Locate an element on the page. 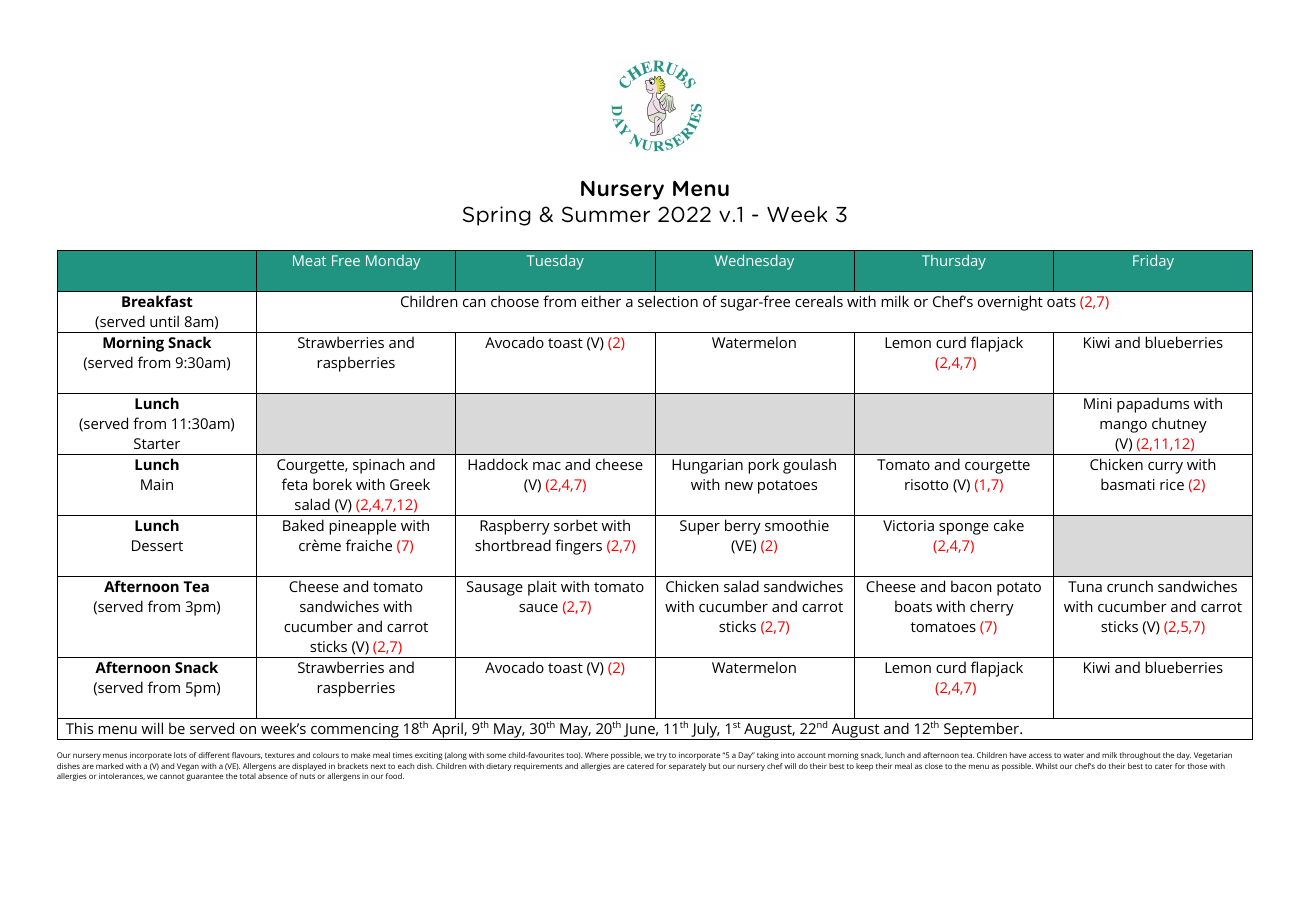 Image resolution: width=1308 pixels, height=924 pixels. Meat is located at coordinates (309, 260).
